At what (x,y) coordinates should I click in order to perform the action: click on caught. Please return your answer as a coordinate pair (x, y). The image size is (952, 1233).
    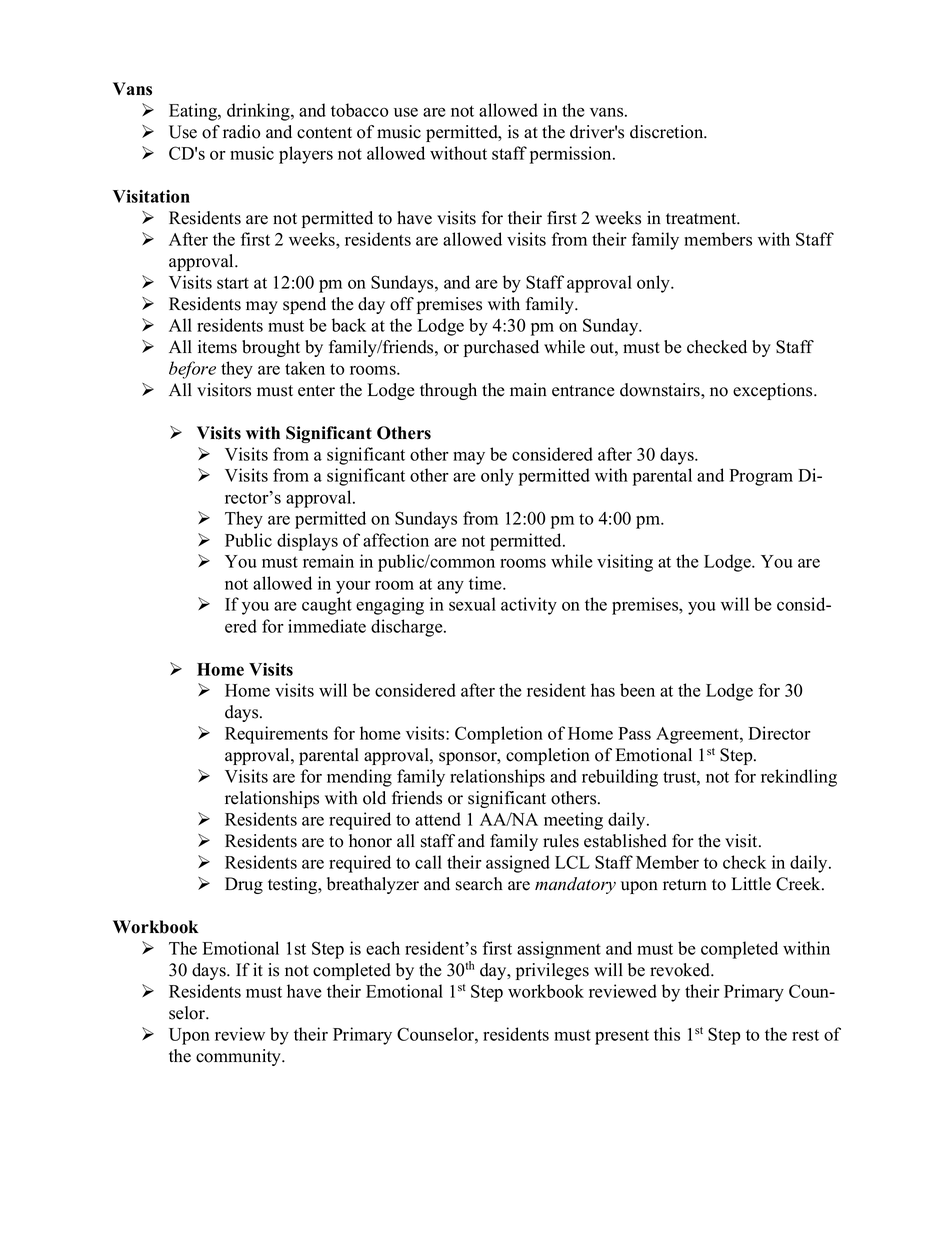
    Looking at the image, I should click on (327, 606).
